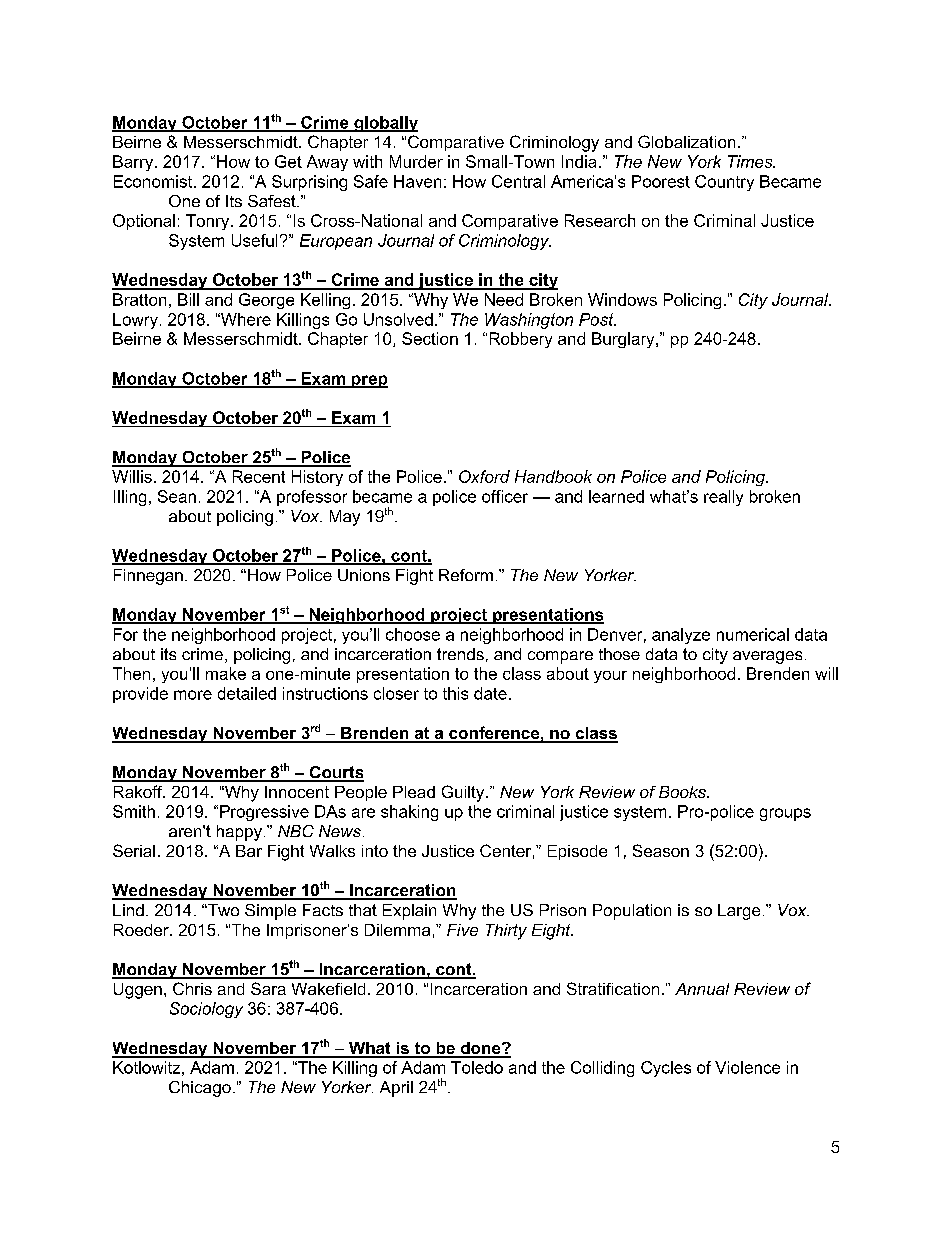 This screenshot has width=952, height=1233. I want to click on Toledo, so click(477, 1067).
